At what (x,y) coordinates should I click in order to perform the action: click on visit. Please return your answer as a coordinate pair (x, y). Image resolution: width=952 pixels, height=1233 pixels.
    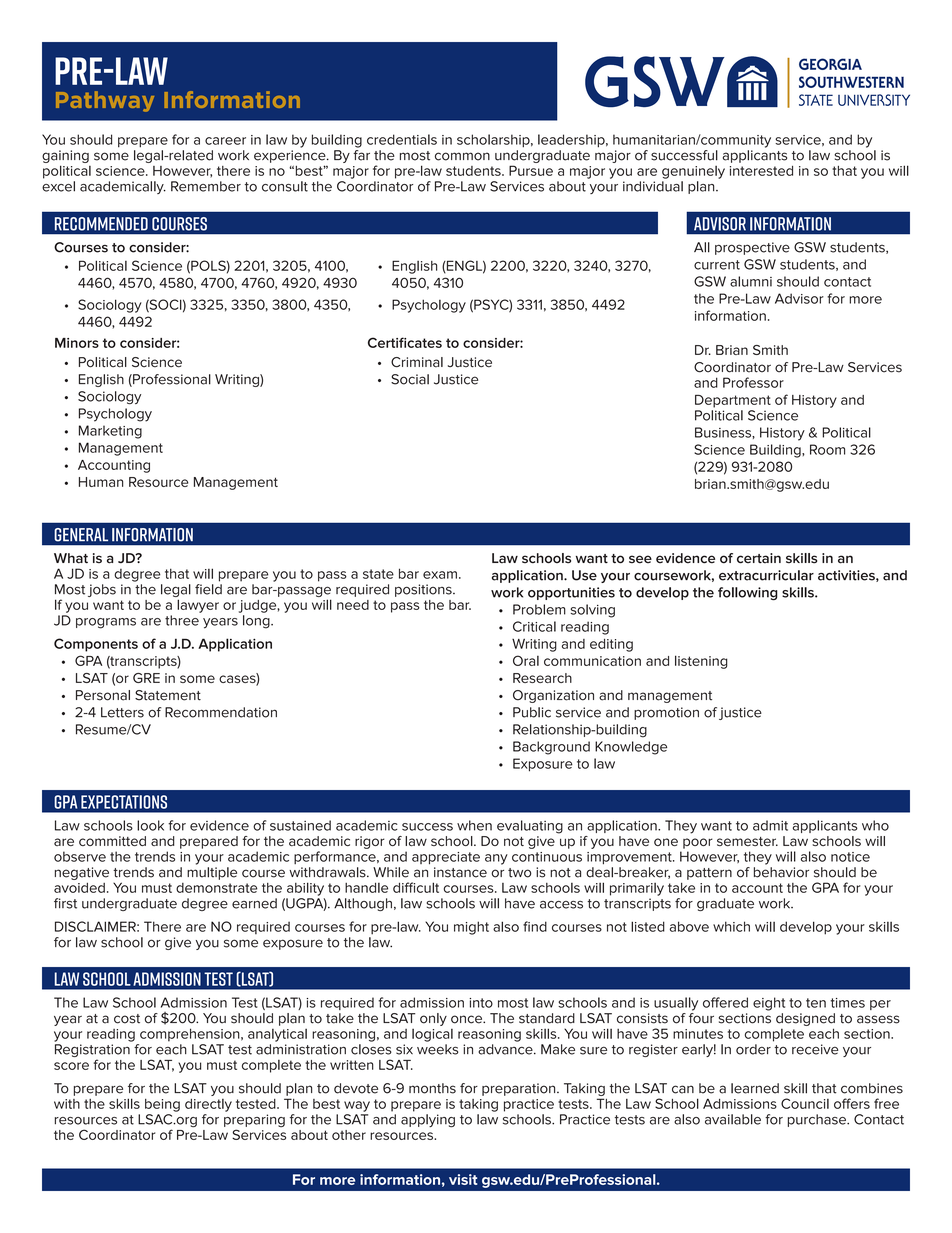
    Looking at the image, I should click on (463, 1179).
